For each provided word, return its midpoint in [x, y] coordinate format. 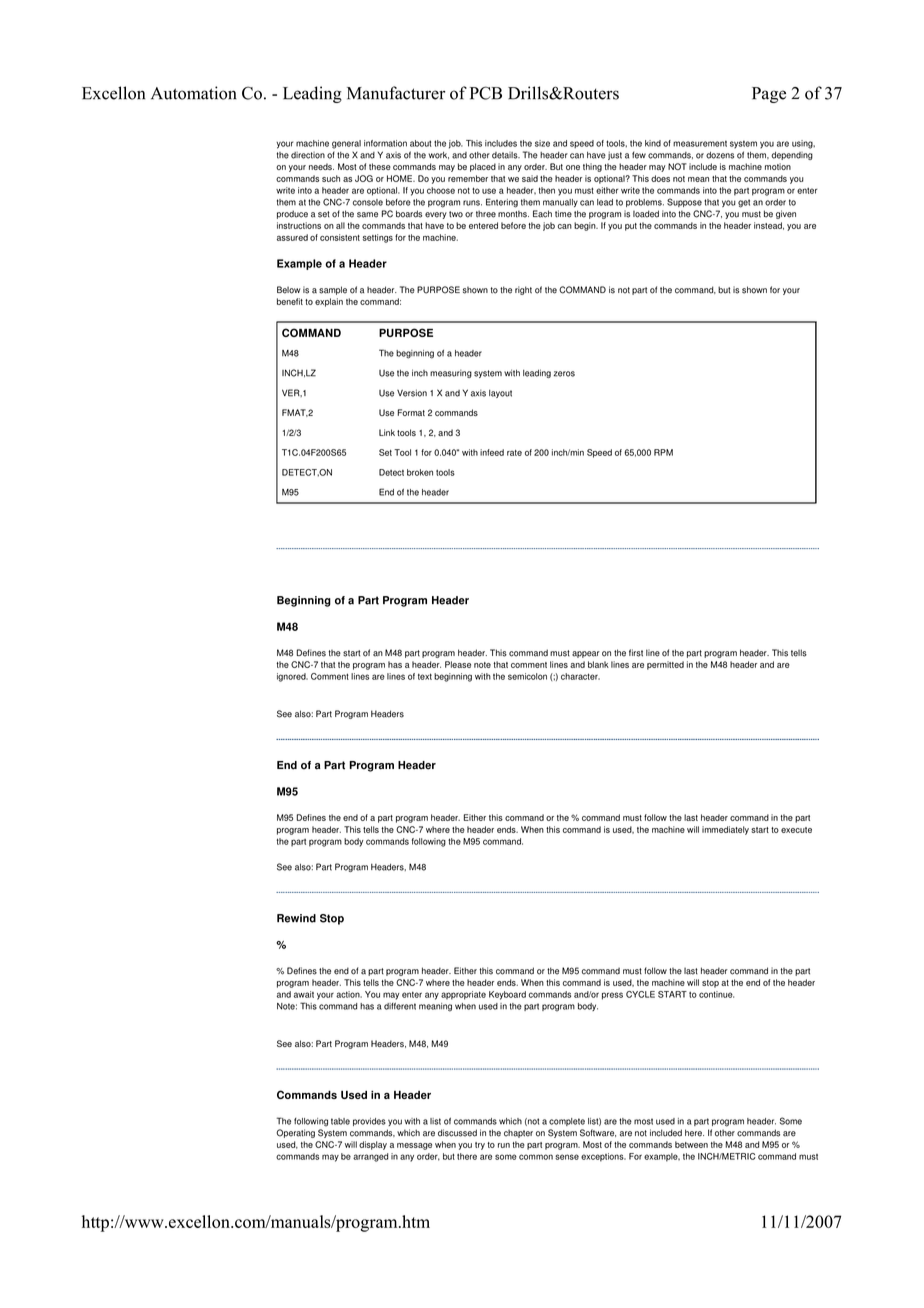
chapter [518, 1133]
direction [308, 155]
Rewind [296, 918]
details [506, 155]
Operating [295, 1133]
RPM [663, 452]
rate [514, 453]
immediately [725, 830]
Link [387, 432]
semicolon [527, 676]
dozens [720, 155]
